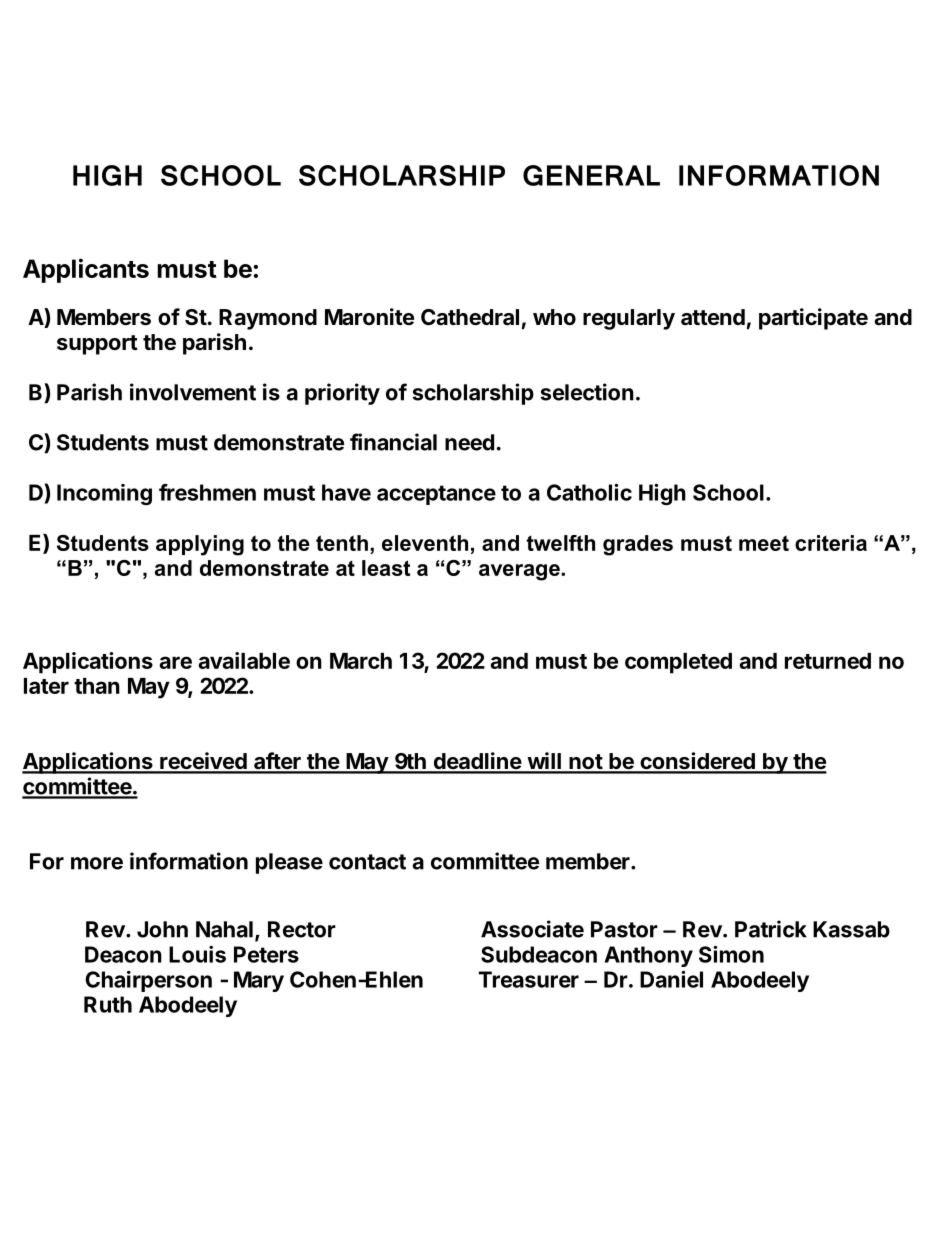 This page has height=1233, width=952. Describe the element at coordinates (148, 981) in the page. I see `Chairperson` at that location.
